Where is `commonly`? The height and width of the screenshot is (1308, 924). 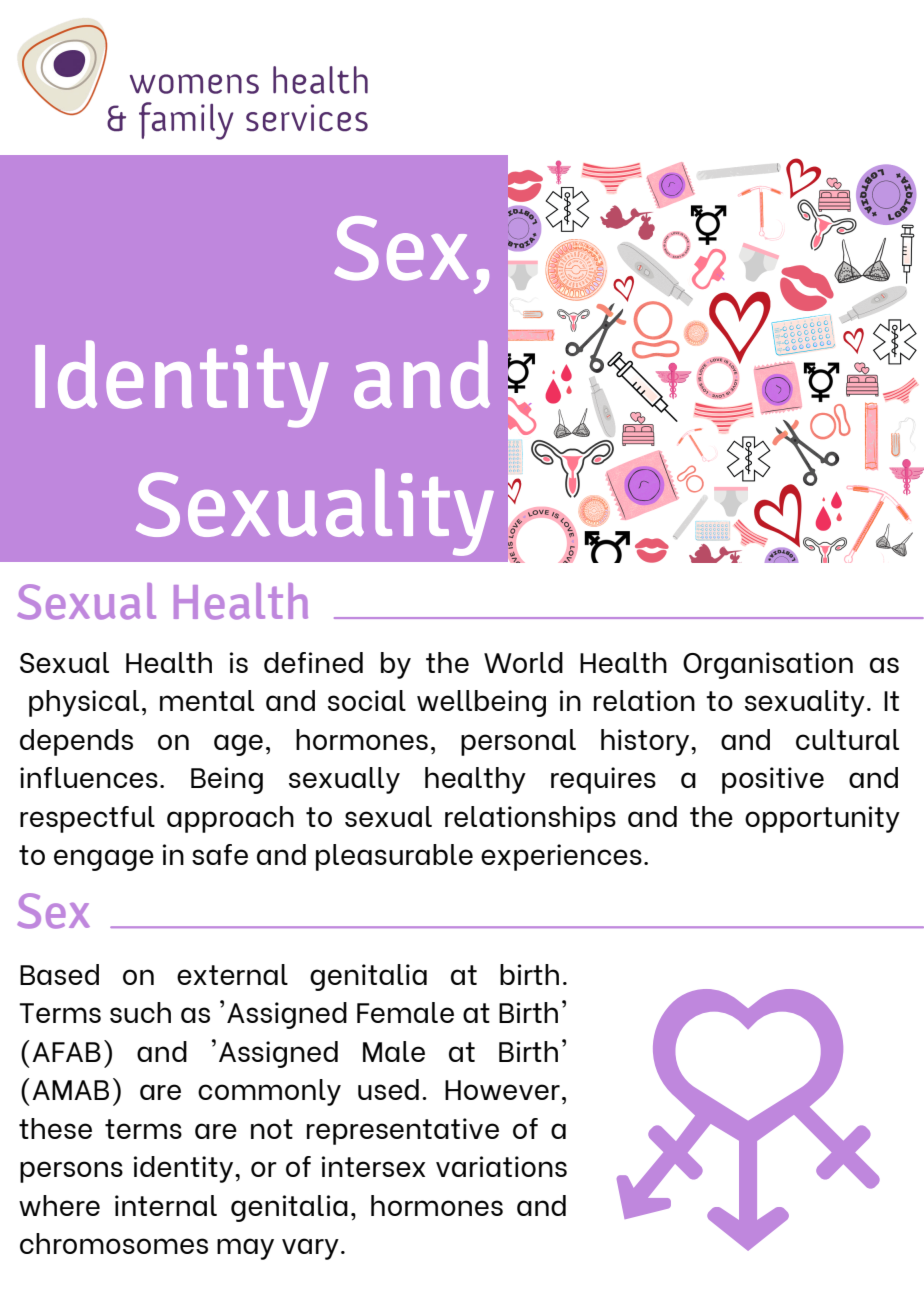 commonly is located at coordinates (269, 1092).
